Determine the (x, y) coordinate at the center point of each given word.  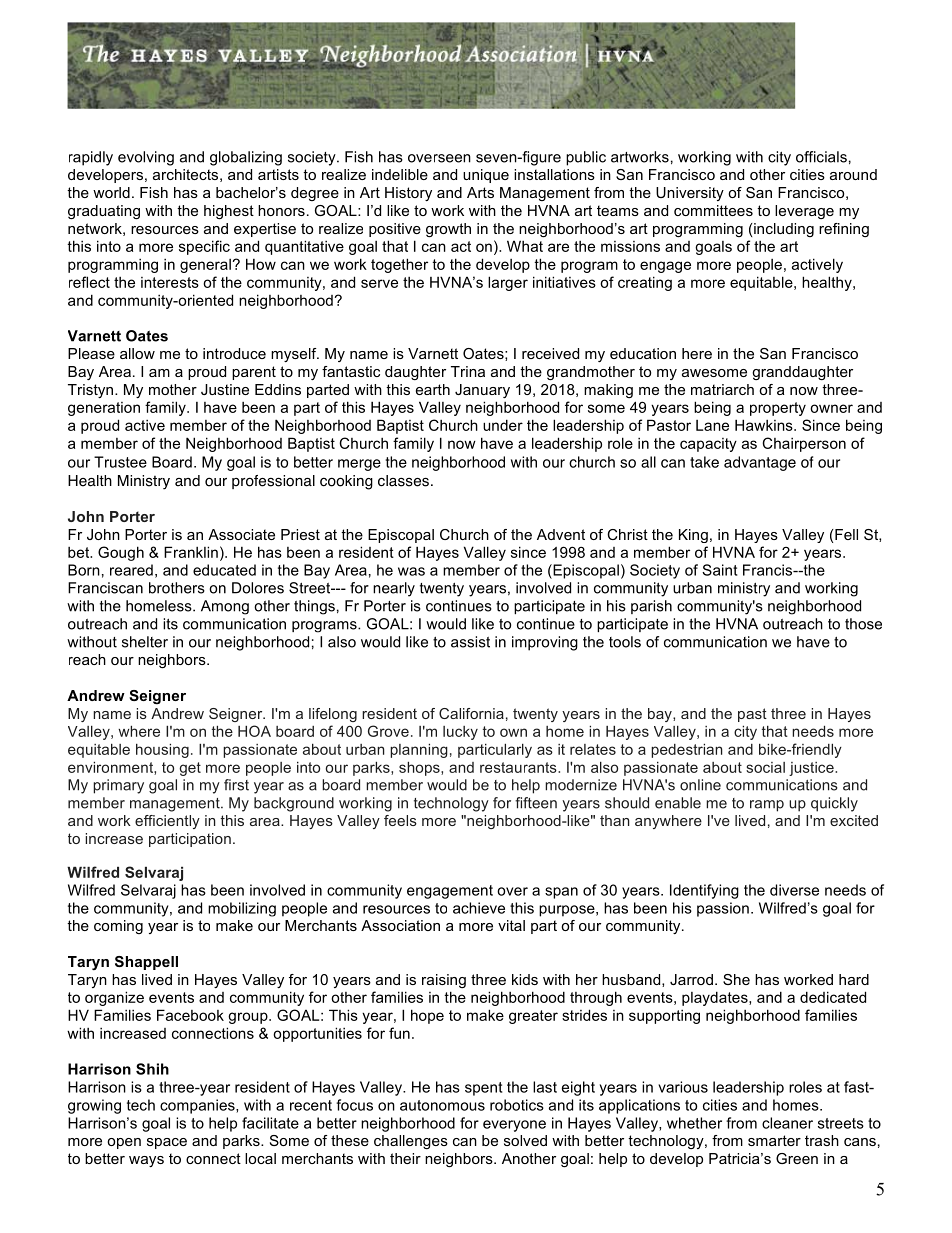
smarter (774, 1140)
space (167, 1143)
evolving (146, 158)
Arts (480, 192)
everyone (514, 1126)
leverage (804, 212)
